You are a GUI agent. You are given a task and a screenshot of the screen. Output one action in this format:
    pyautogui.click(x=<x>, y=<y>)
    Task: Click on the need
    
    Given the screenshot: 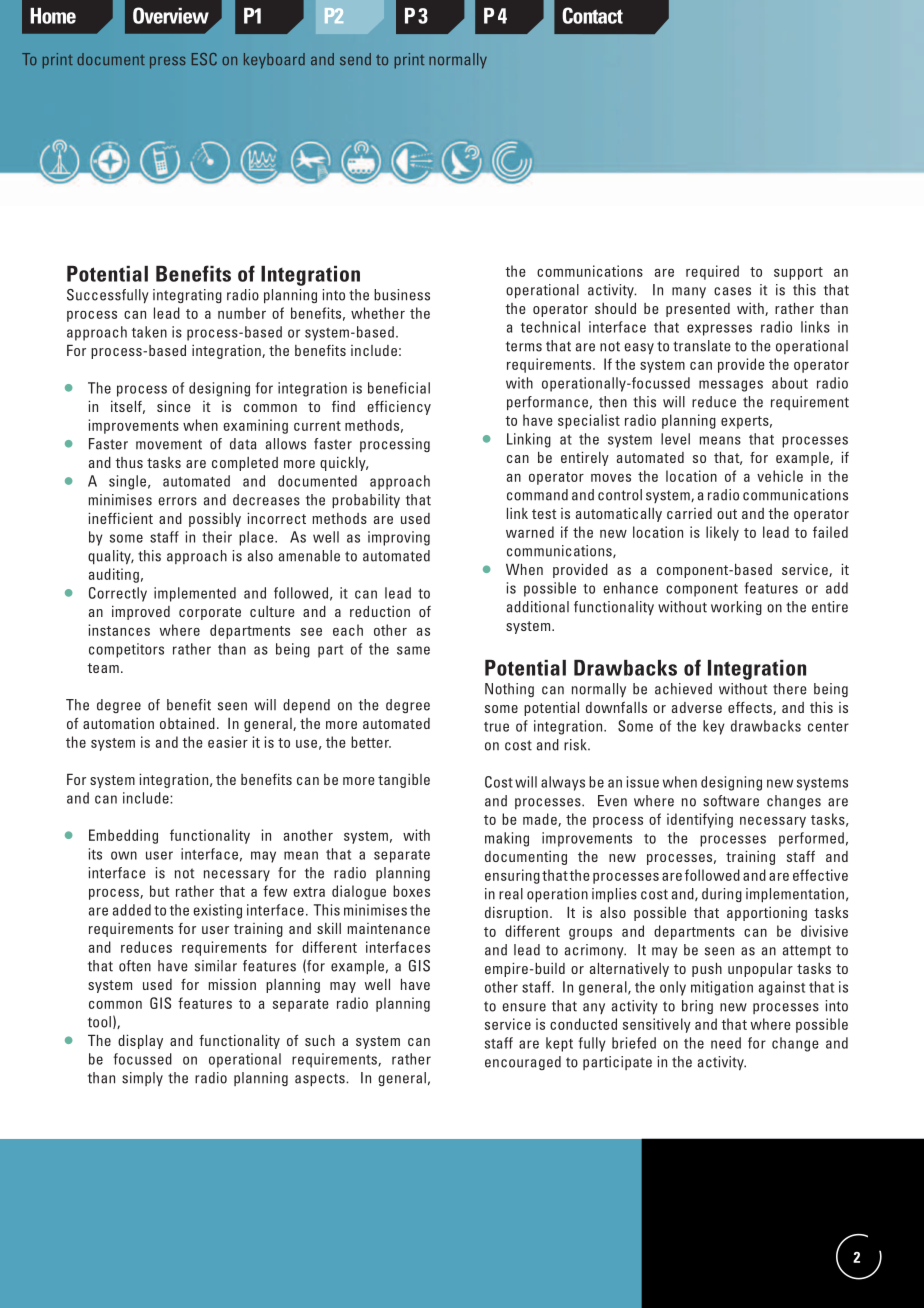 What is the action you would take?
    pyautogui.click(x=726, y=1043)
